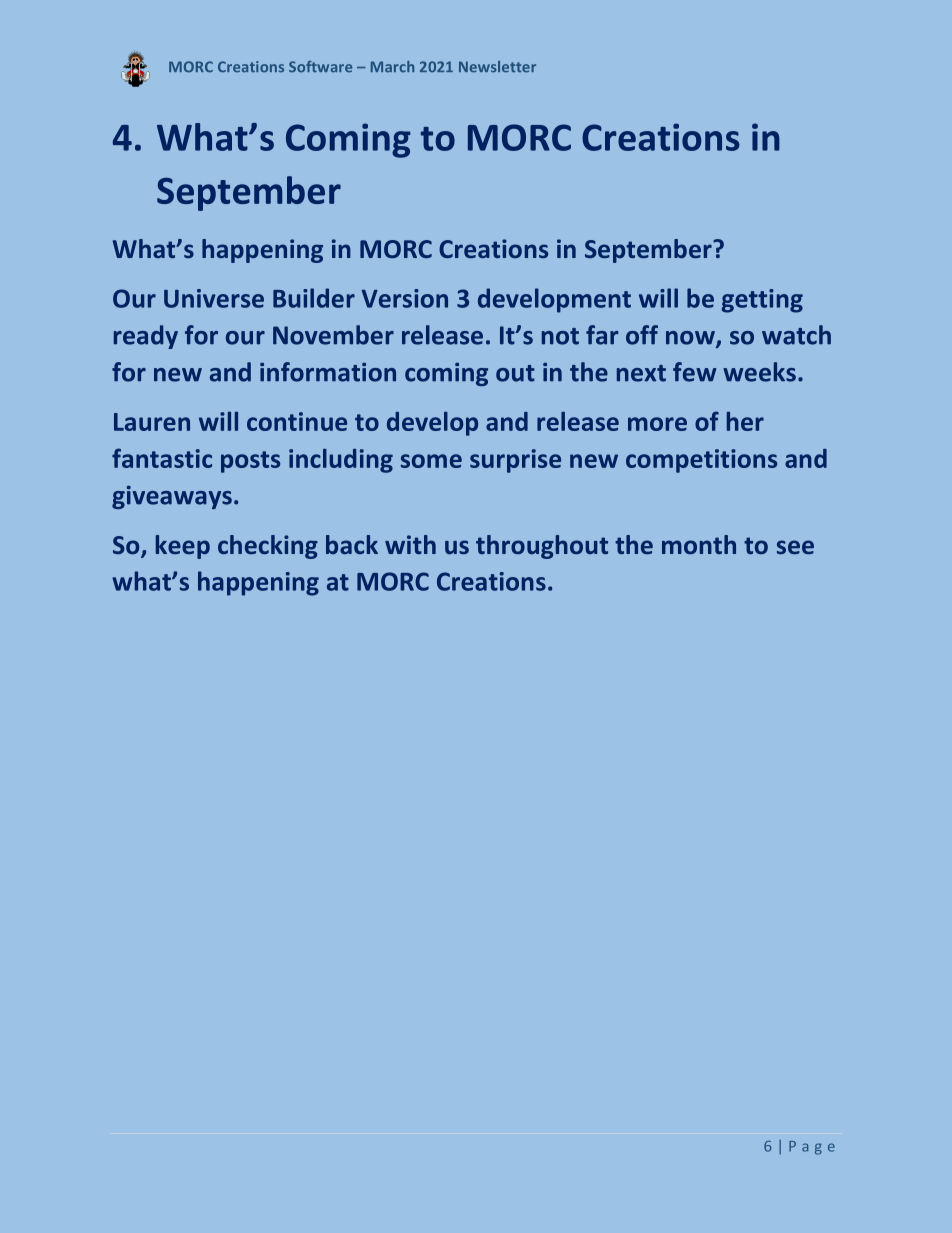  I want to click on getting, so click(762, 301).
